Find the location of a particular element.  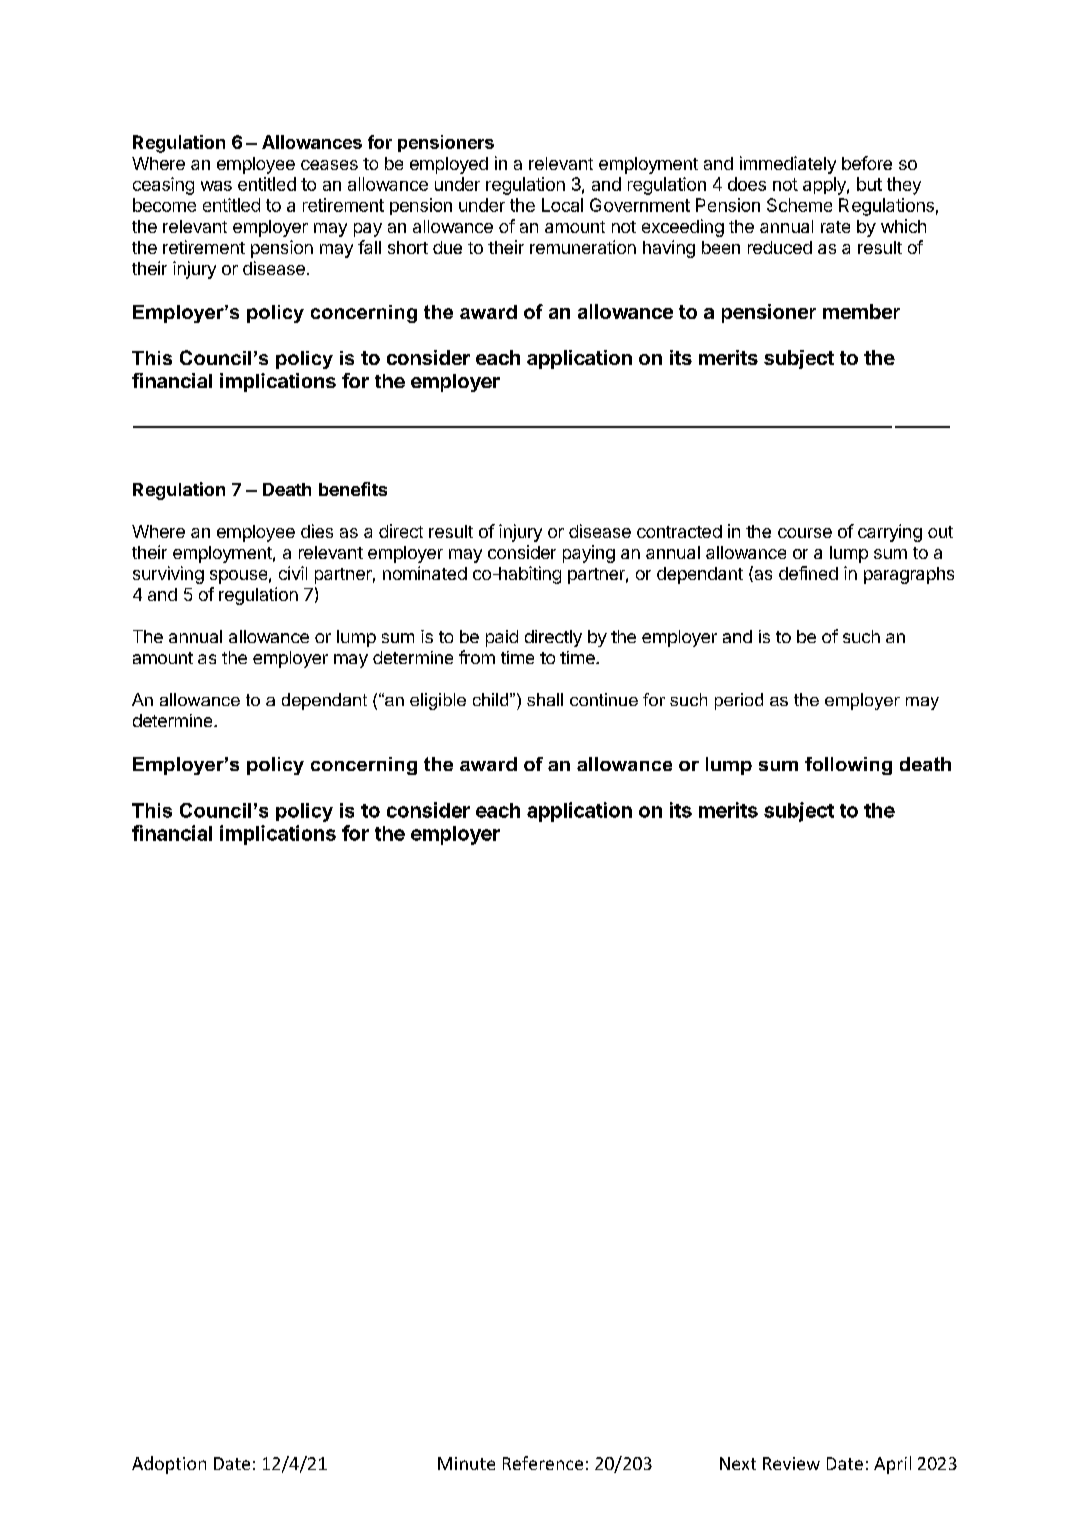

Reference is located at coordinates (543, 1463).
